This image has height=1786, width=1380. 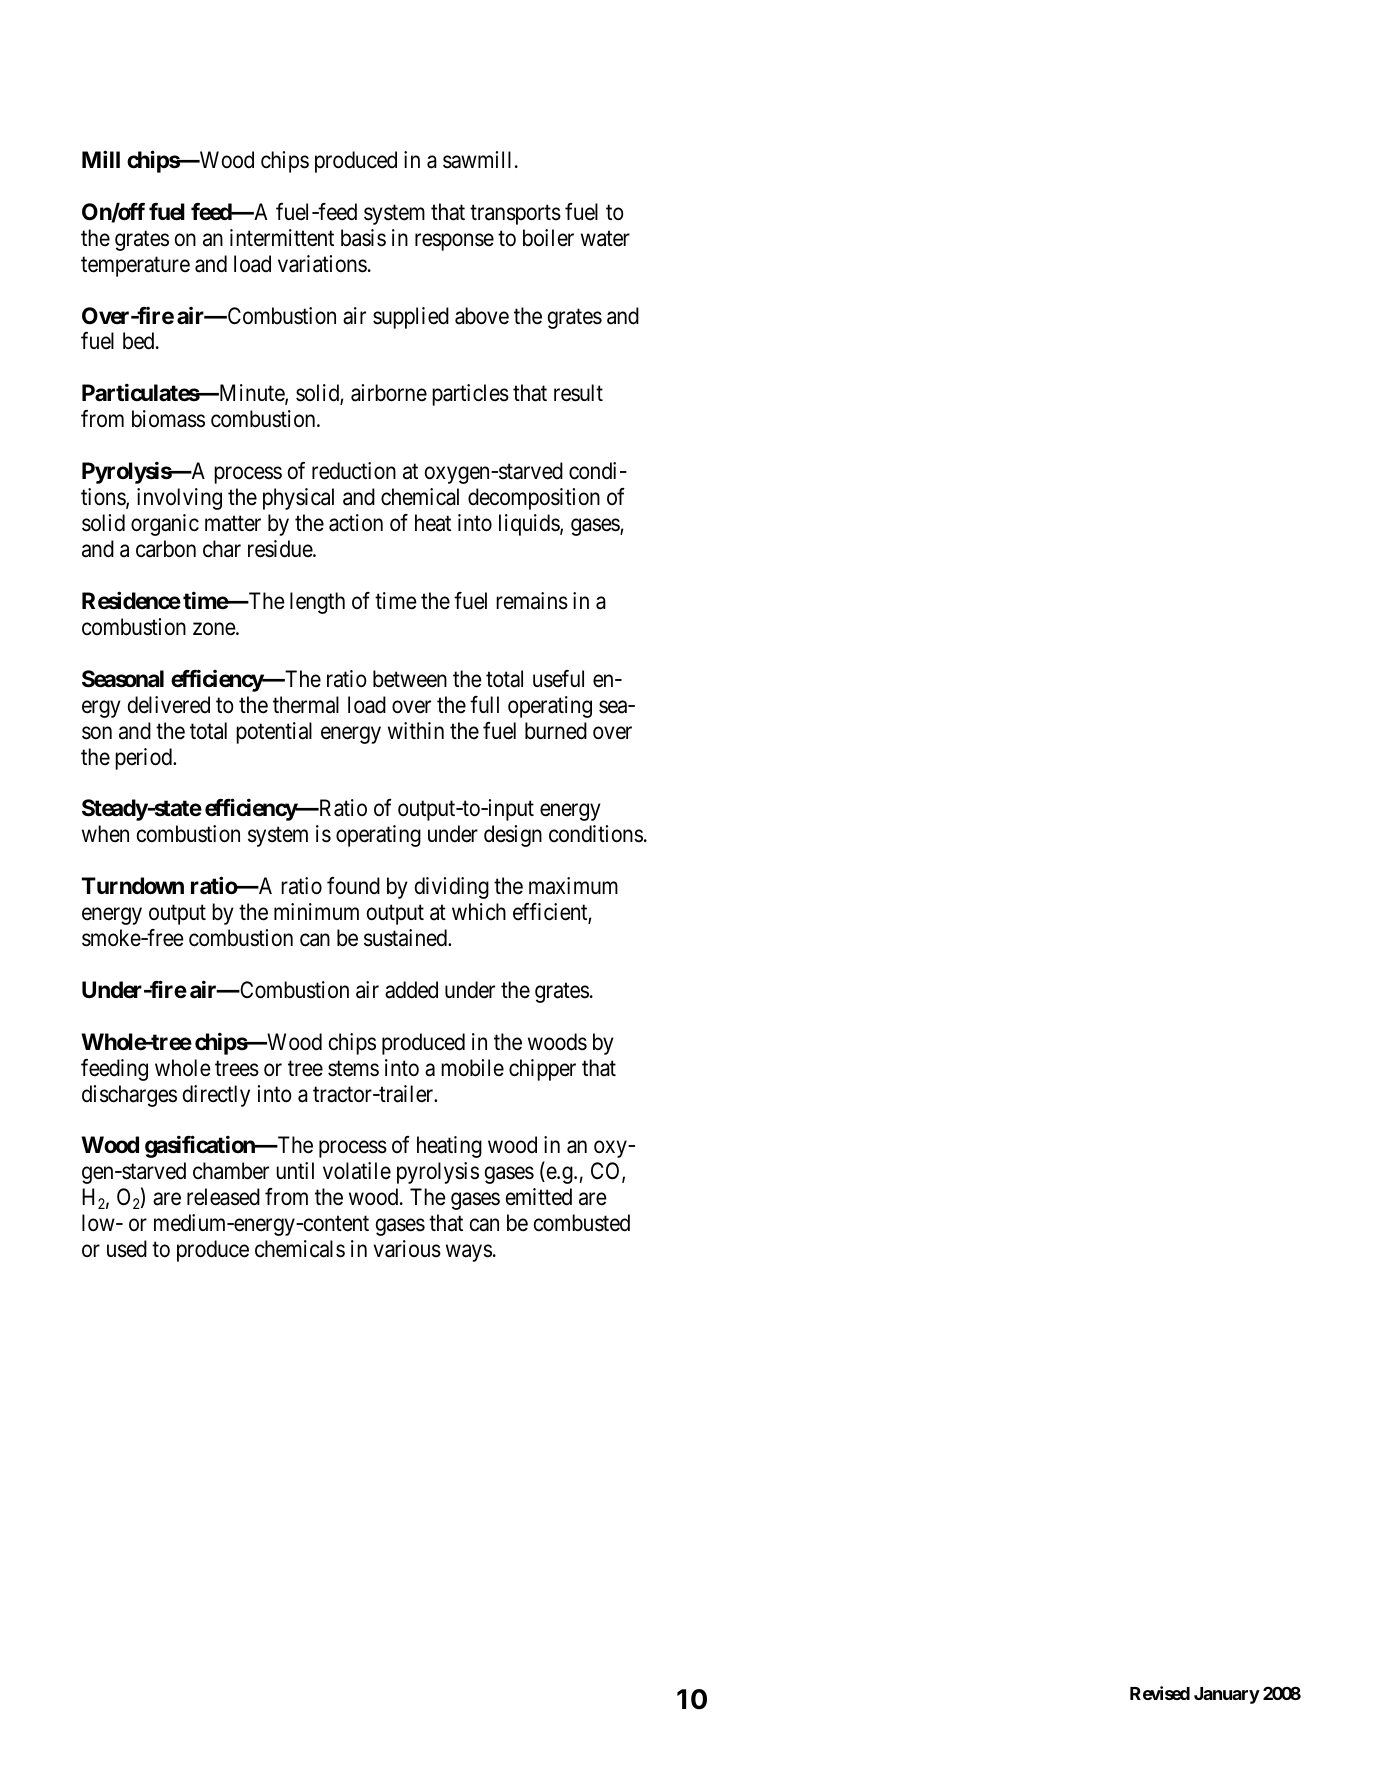 What do you see at coordinates (582, 1223) in the image?
I see `combusted` at bounding box center [582, 1223].
